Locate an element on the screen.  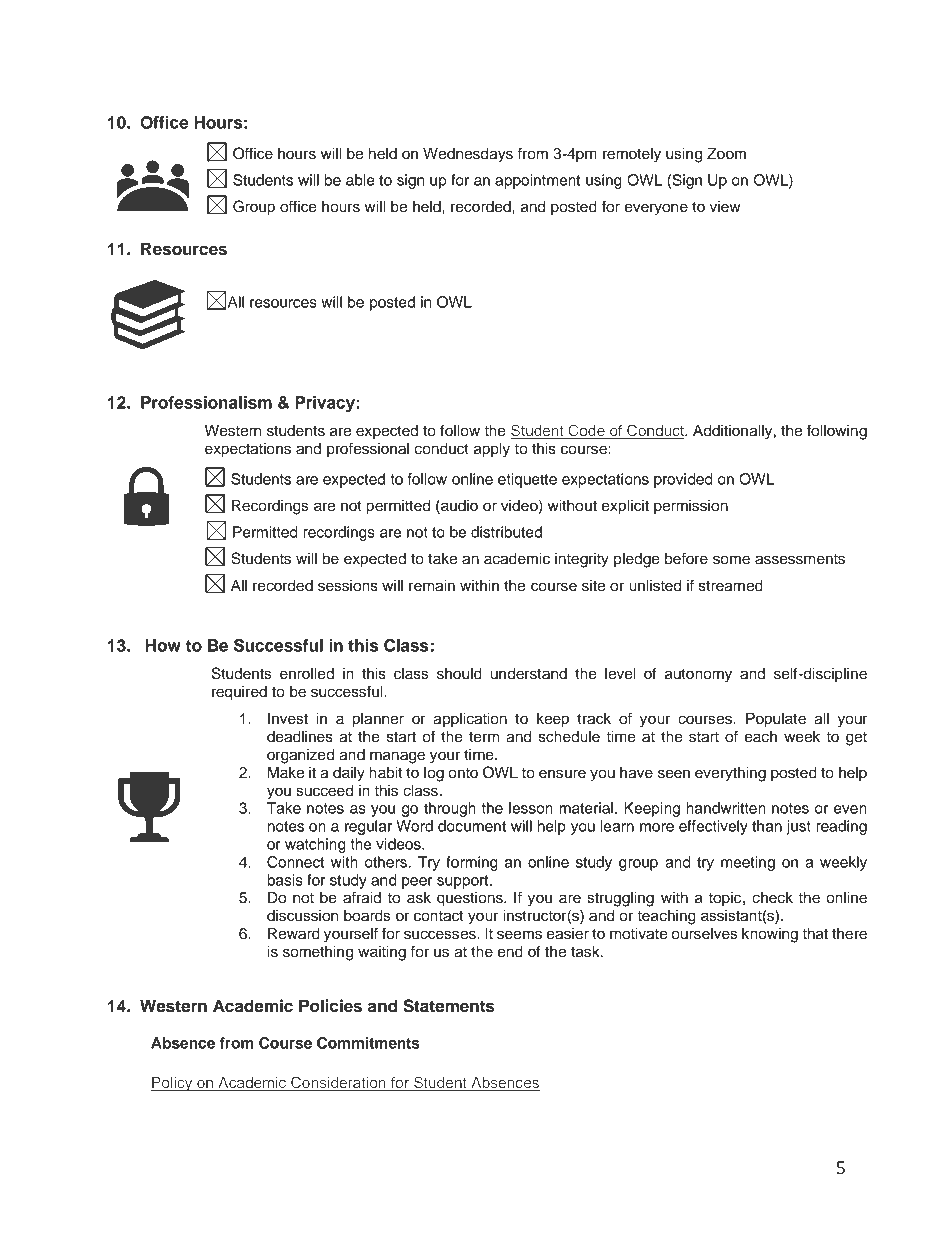
view is located at coordinates (725, 207).
